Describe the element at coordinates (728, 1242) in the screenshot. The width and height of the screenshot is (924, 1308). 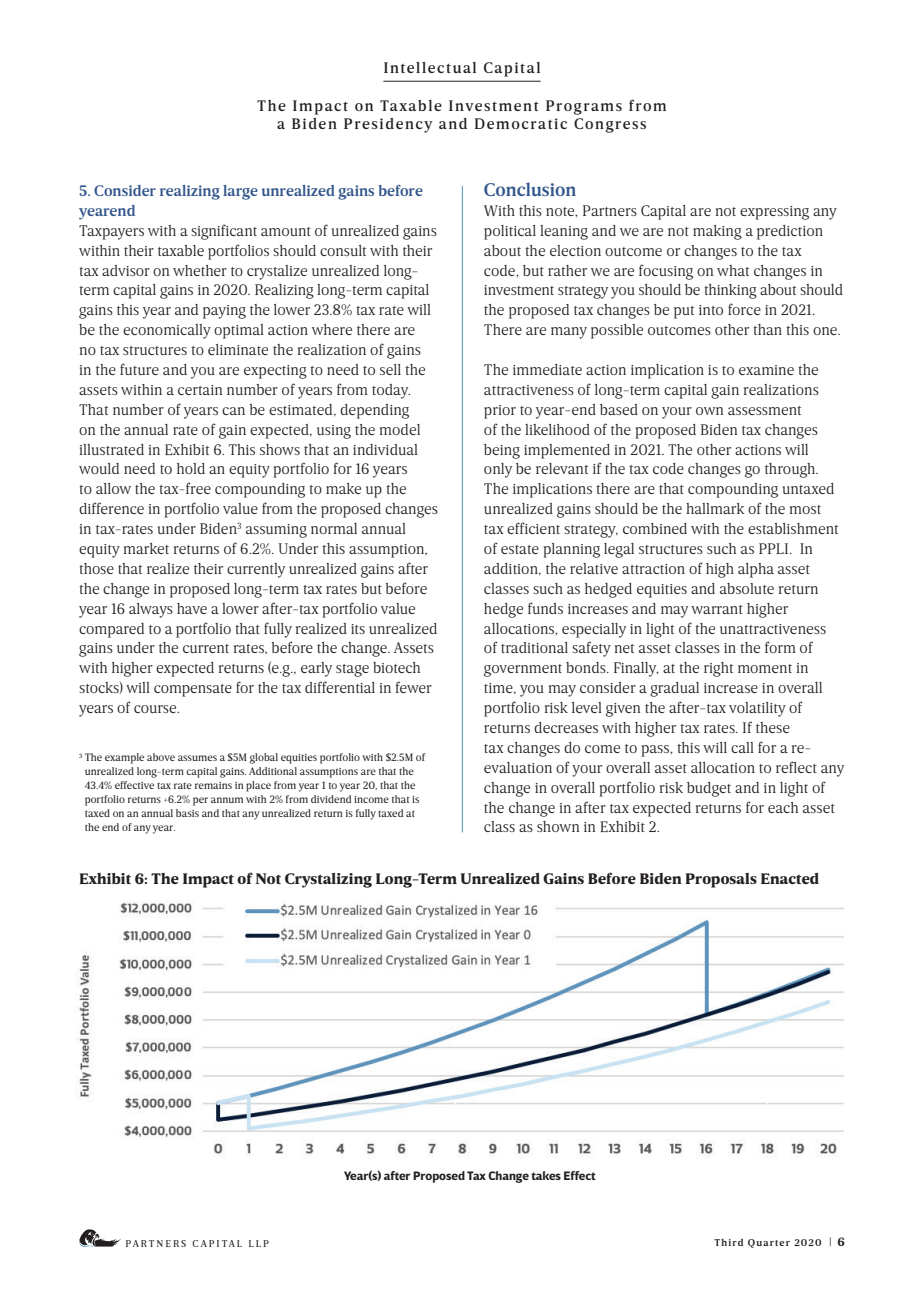
I see `Third` at that location.
